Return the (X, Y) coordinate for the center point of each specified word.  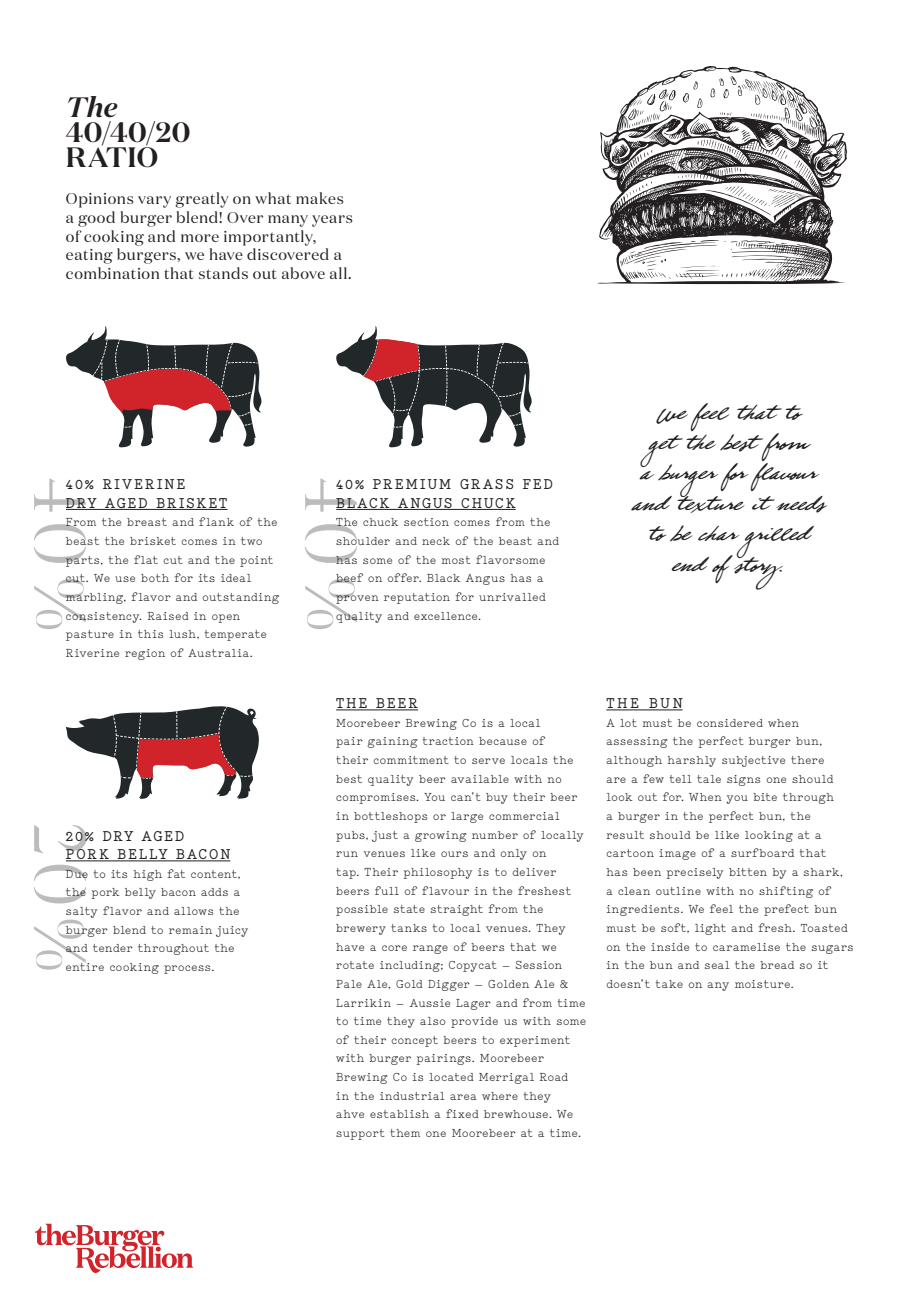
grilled (774, 543)
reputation (417, 598)
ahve (350, 1114)
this (150, 634)
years (332, 221)
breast (147, 522)
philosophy (437, 873)
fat (176, 873)
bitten (748, 872)
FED (538, 484)
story (757, 572)
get (661, 452)
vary (154, 202)
